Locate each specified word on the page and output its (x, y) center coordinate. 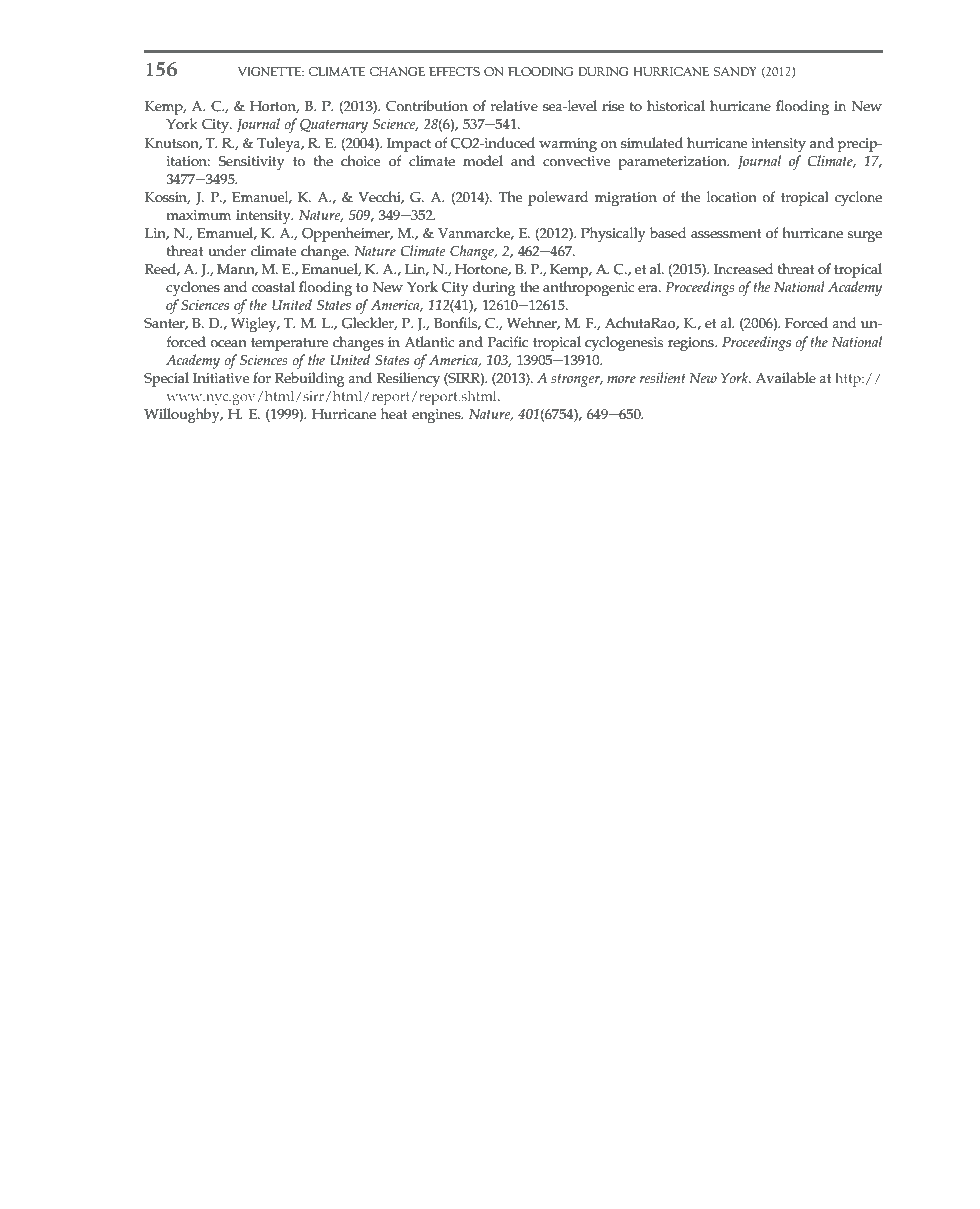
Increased (743, 269)
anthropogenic (589, 288)
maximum (198, 215)
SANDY (735, 71)
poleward (558, 198)
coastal (273, 287)
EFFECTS (454, 71)
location (732, 197)
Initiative (221, 378)
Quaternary (334, 125)
